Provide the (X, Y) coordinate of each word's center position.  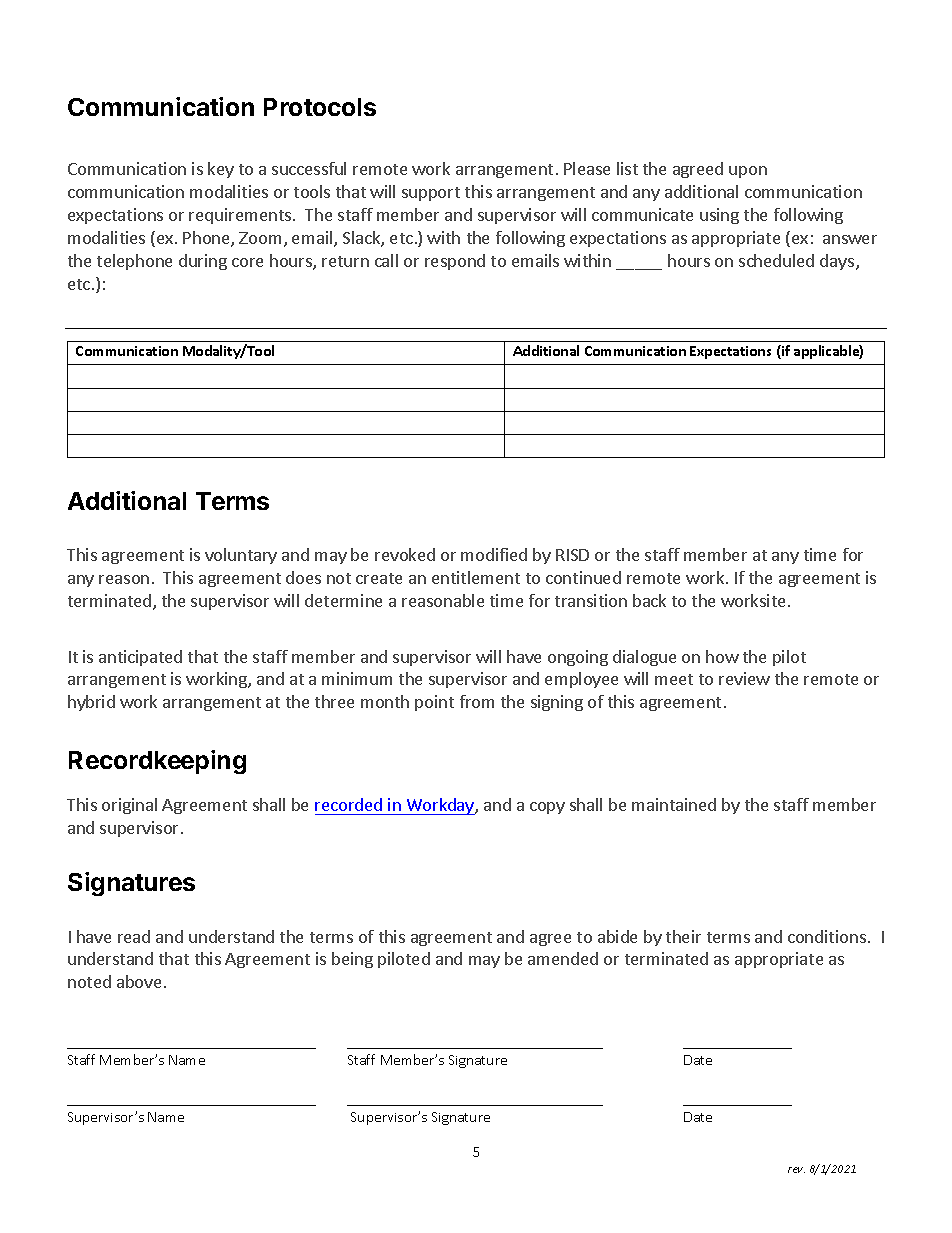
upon (748, 172)
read (134, 936)
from (477, 701)
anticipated (140, 658)
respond (455, 262)
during (203, 262)
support (431, 194)
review (744, 678)
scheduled (776, 260)
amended (563, 958)
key (221, 170)
